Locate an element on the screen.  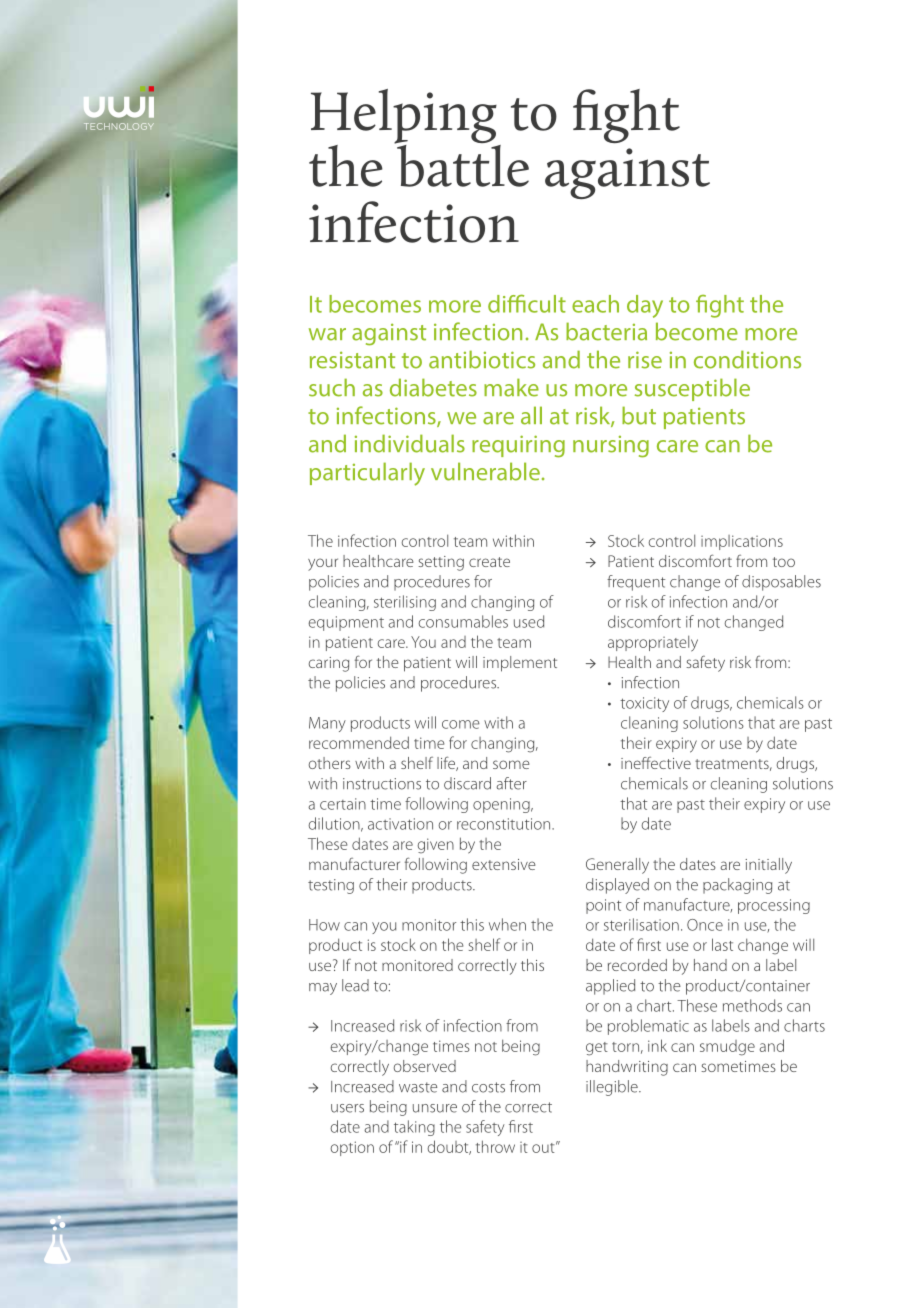
extensive is located at coordinates (504, 864).
